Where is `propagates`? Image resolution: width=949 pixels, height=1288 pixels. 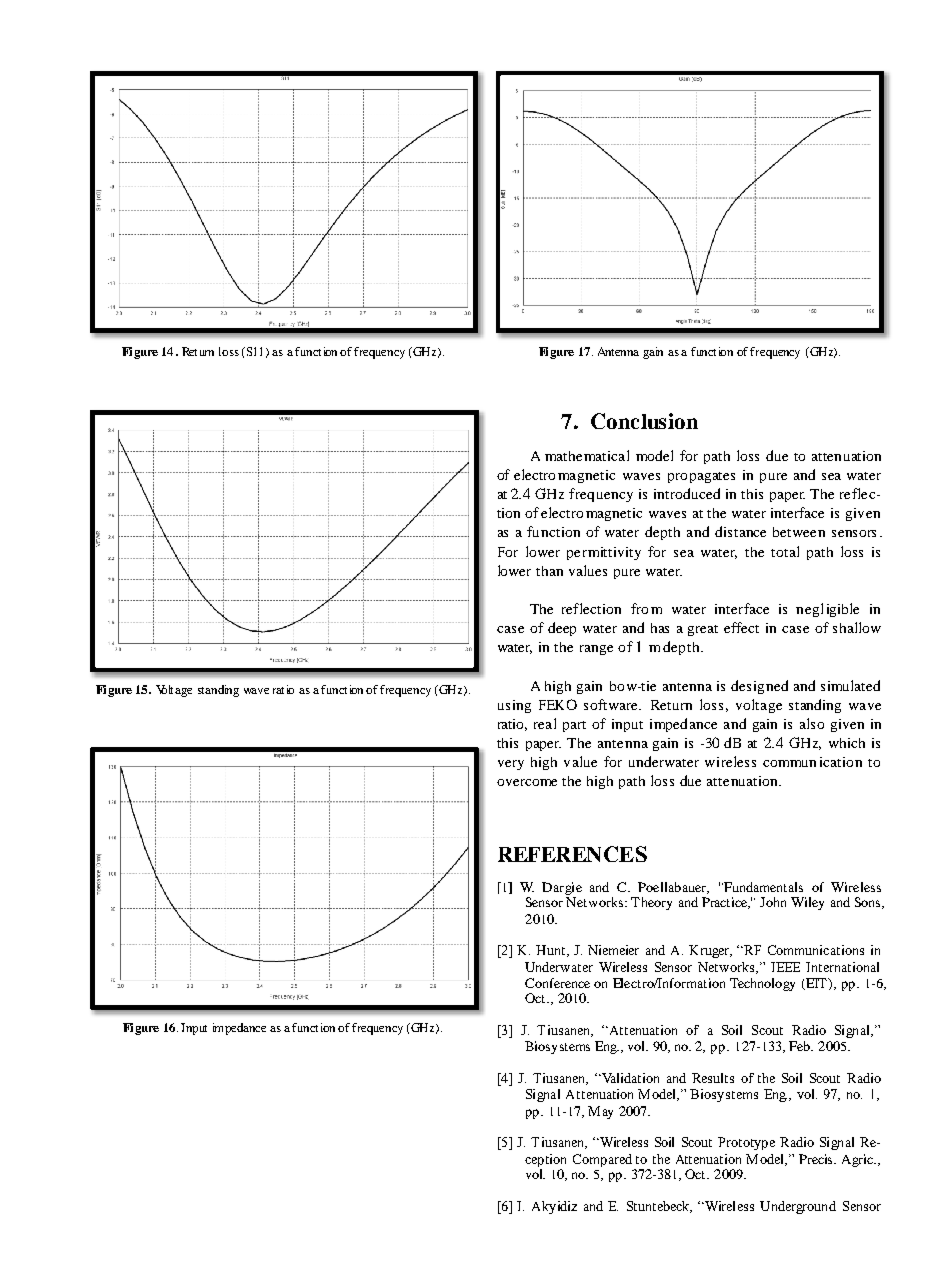
propagates is located at coordinates (701, 477).
